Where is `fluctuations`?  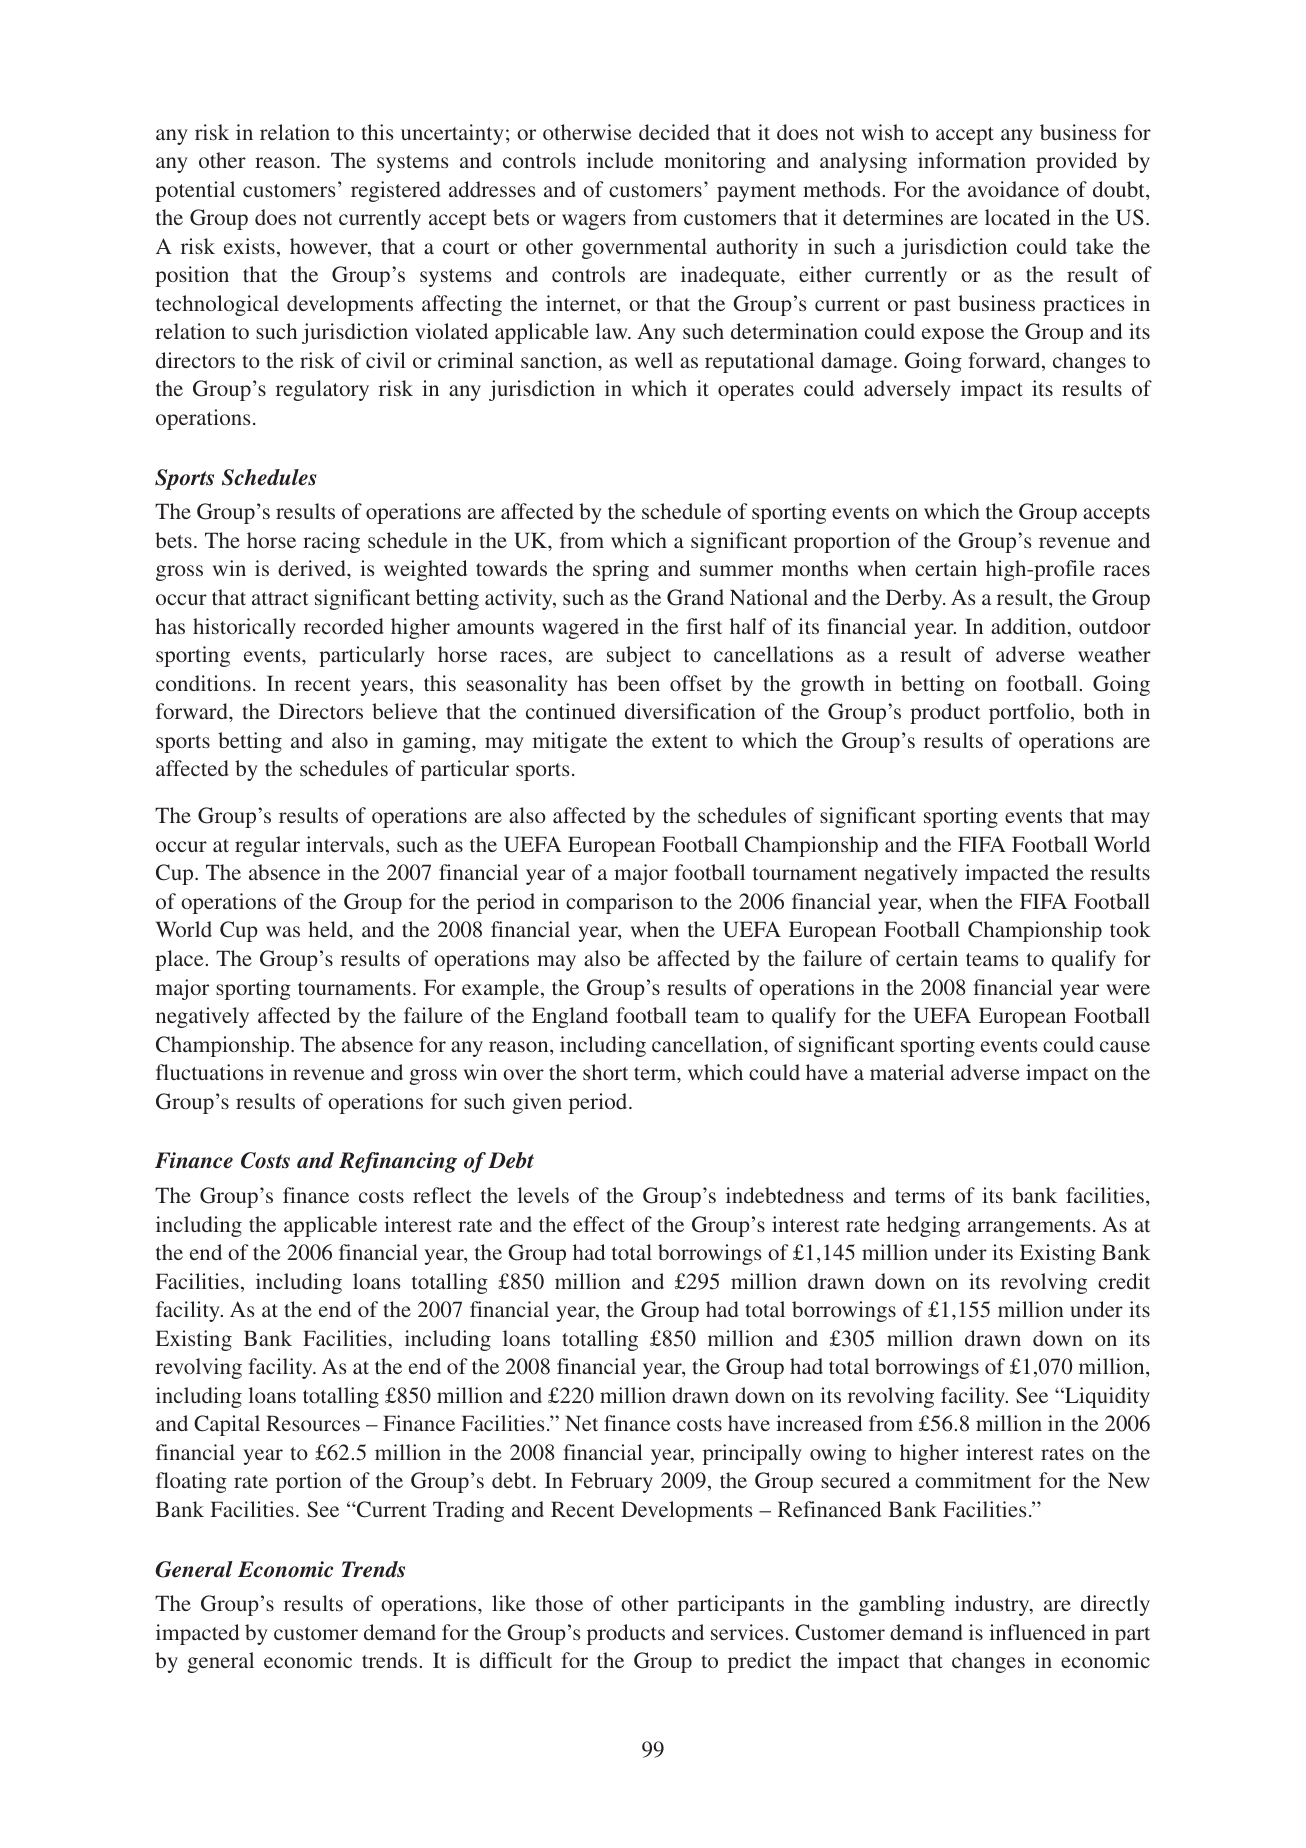 fluctuations is located at coordinates (209, 1072).
